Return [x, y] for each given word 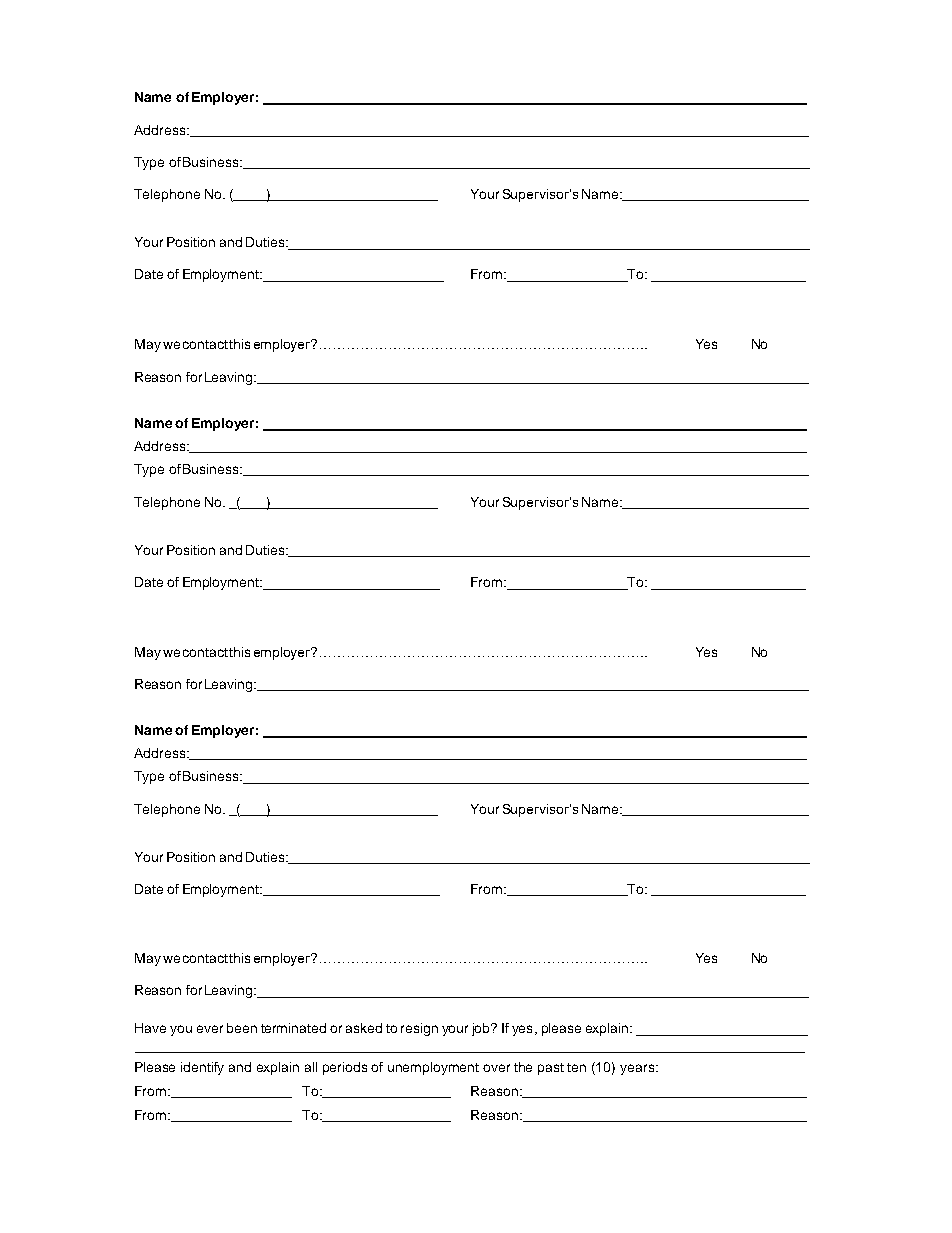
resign [419, 1029]
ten [576, 1067]
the [523, 1067]
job [482, 1029]
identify [202, 1068]
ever [210, 1029]
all [311, 1067]
